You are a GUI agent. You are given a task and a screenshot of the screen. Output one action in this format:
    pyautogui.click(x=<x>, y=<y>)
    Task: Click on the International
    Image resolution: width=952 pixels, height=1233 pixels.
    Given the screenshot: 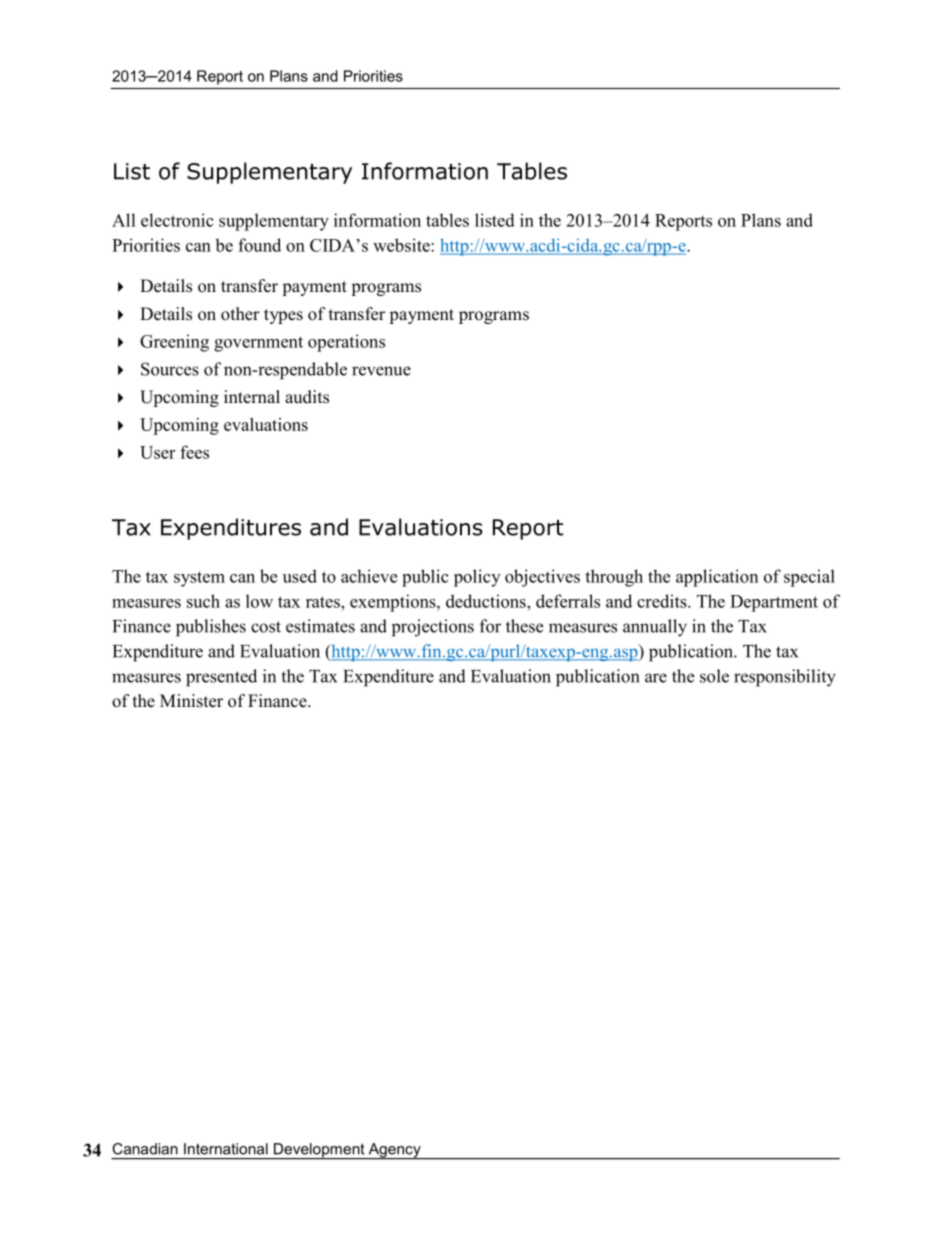 What is the action you would take?
    pyautogui.click(x=226, y=1149)
